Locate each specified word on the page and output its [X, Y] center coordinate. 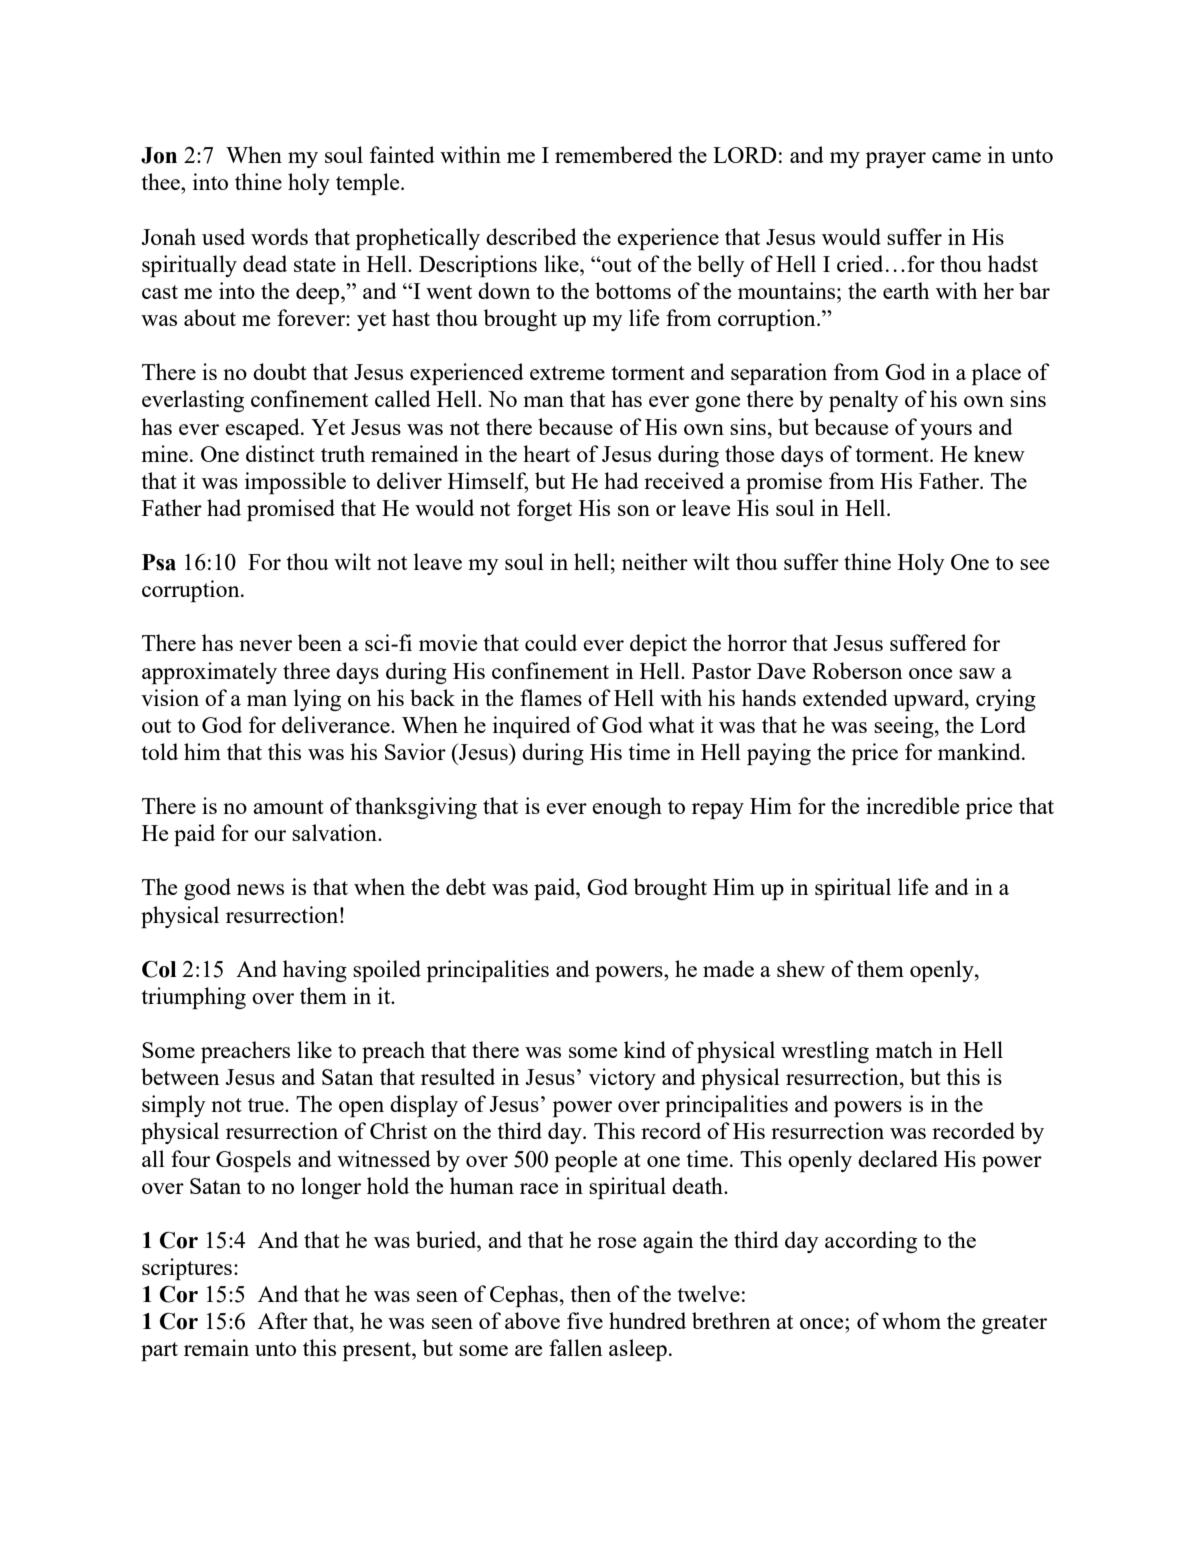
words [279, 236]
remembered [614, 154]
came [956, 157]
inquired [532, 727]
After [283, 1320]
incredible [912, 805]
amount [288, 807]
